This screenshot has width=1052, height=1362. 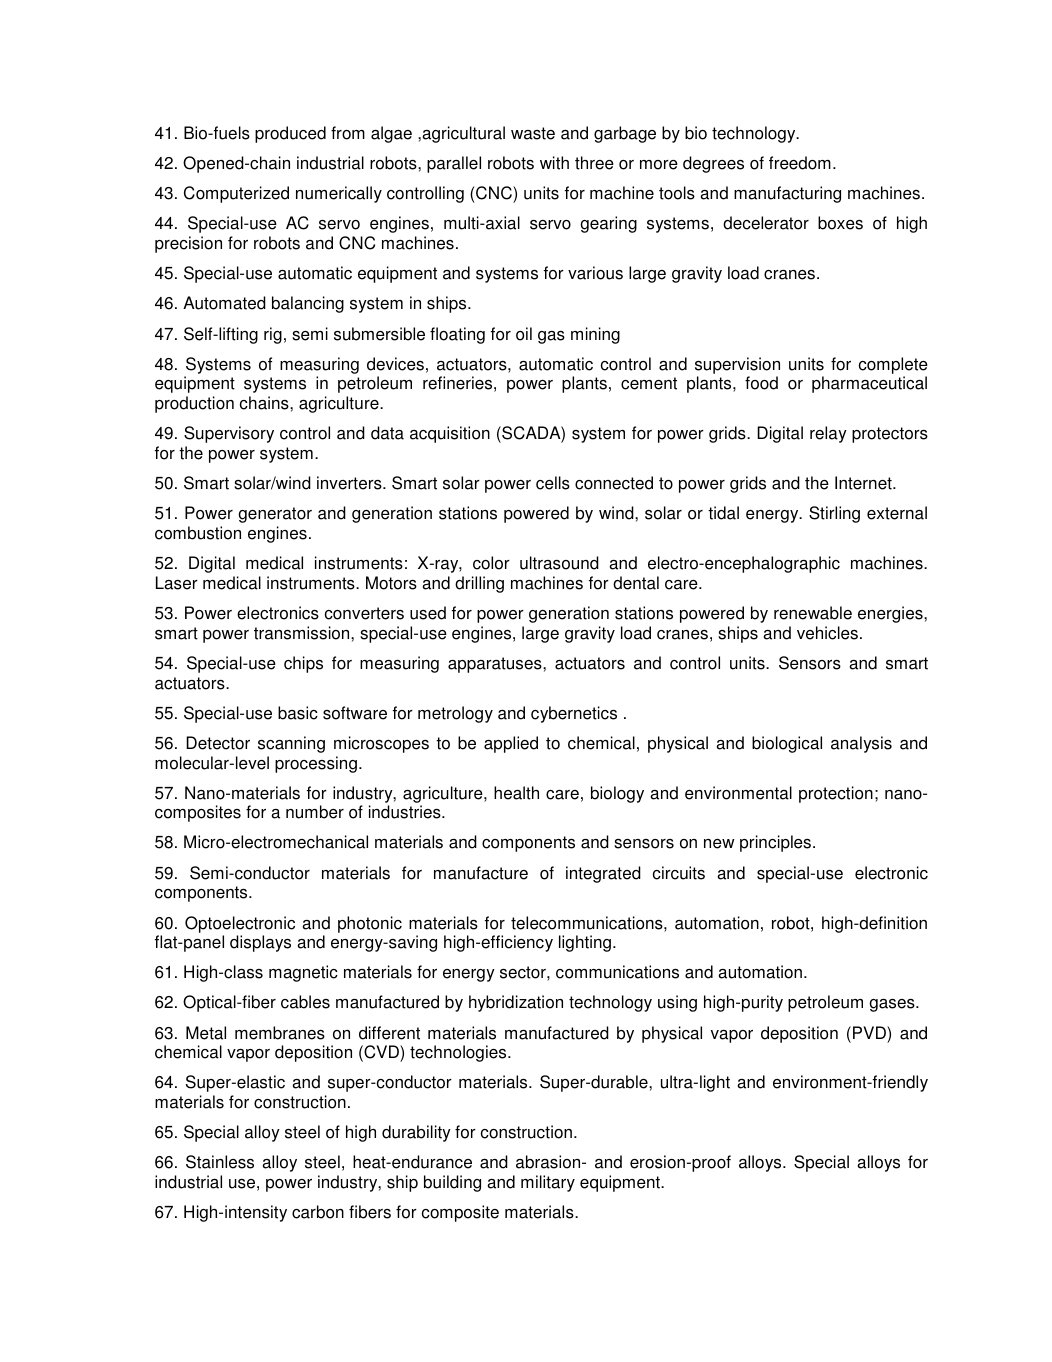 I want to click on number, so click(x=315, y=812).
